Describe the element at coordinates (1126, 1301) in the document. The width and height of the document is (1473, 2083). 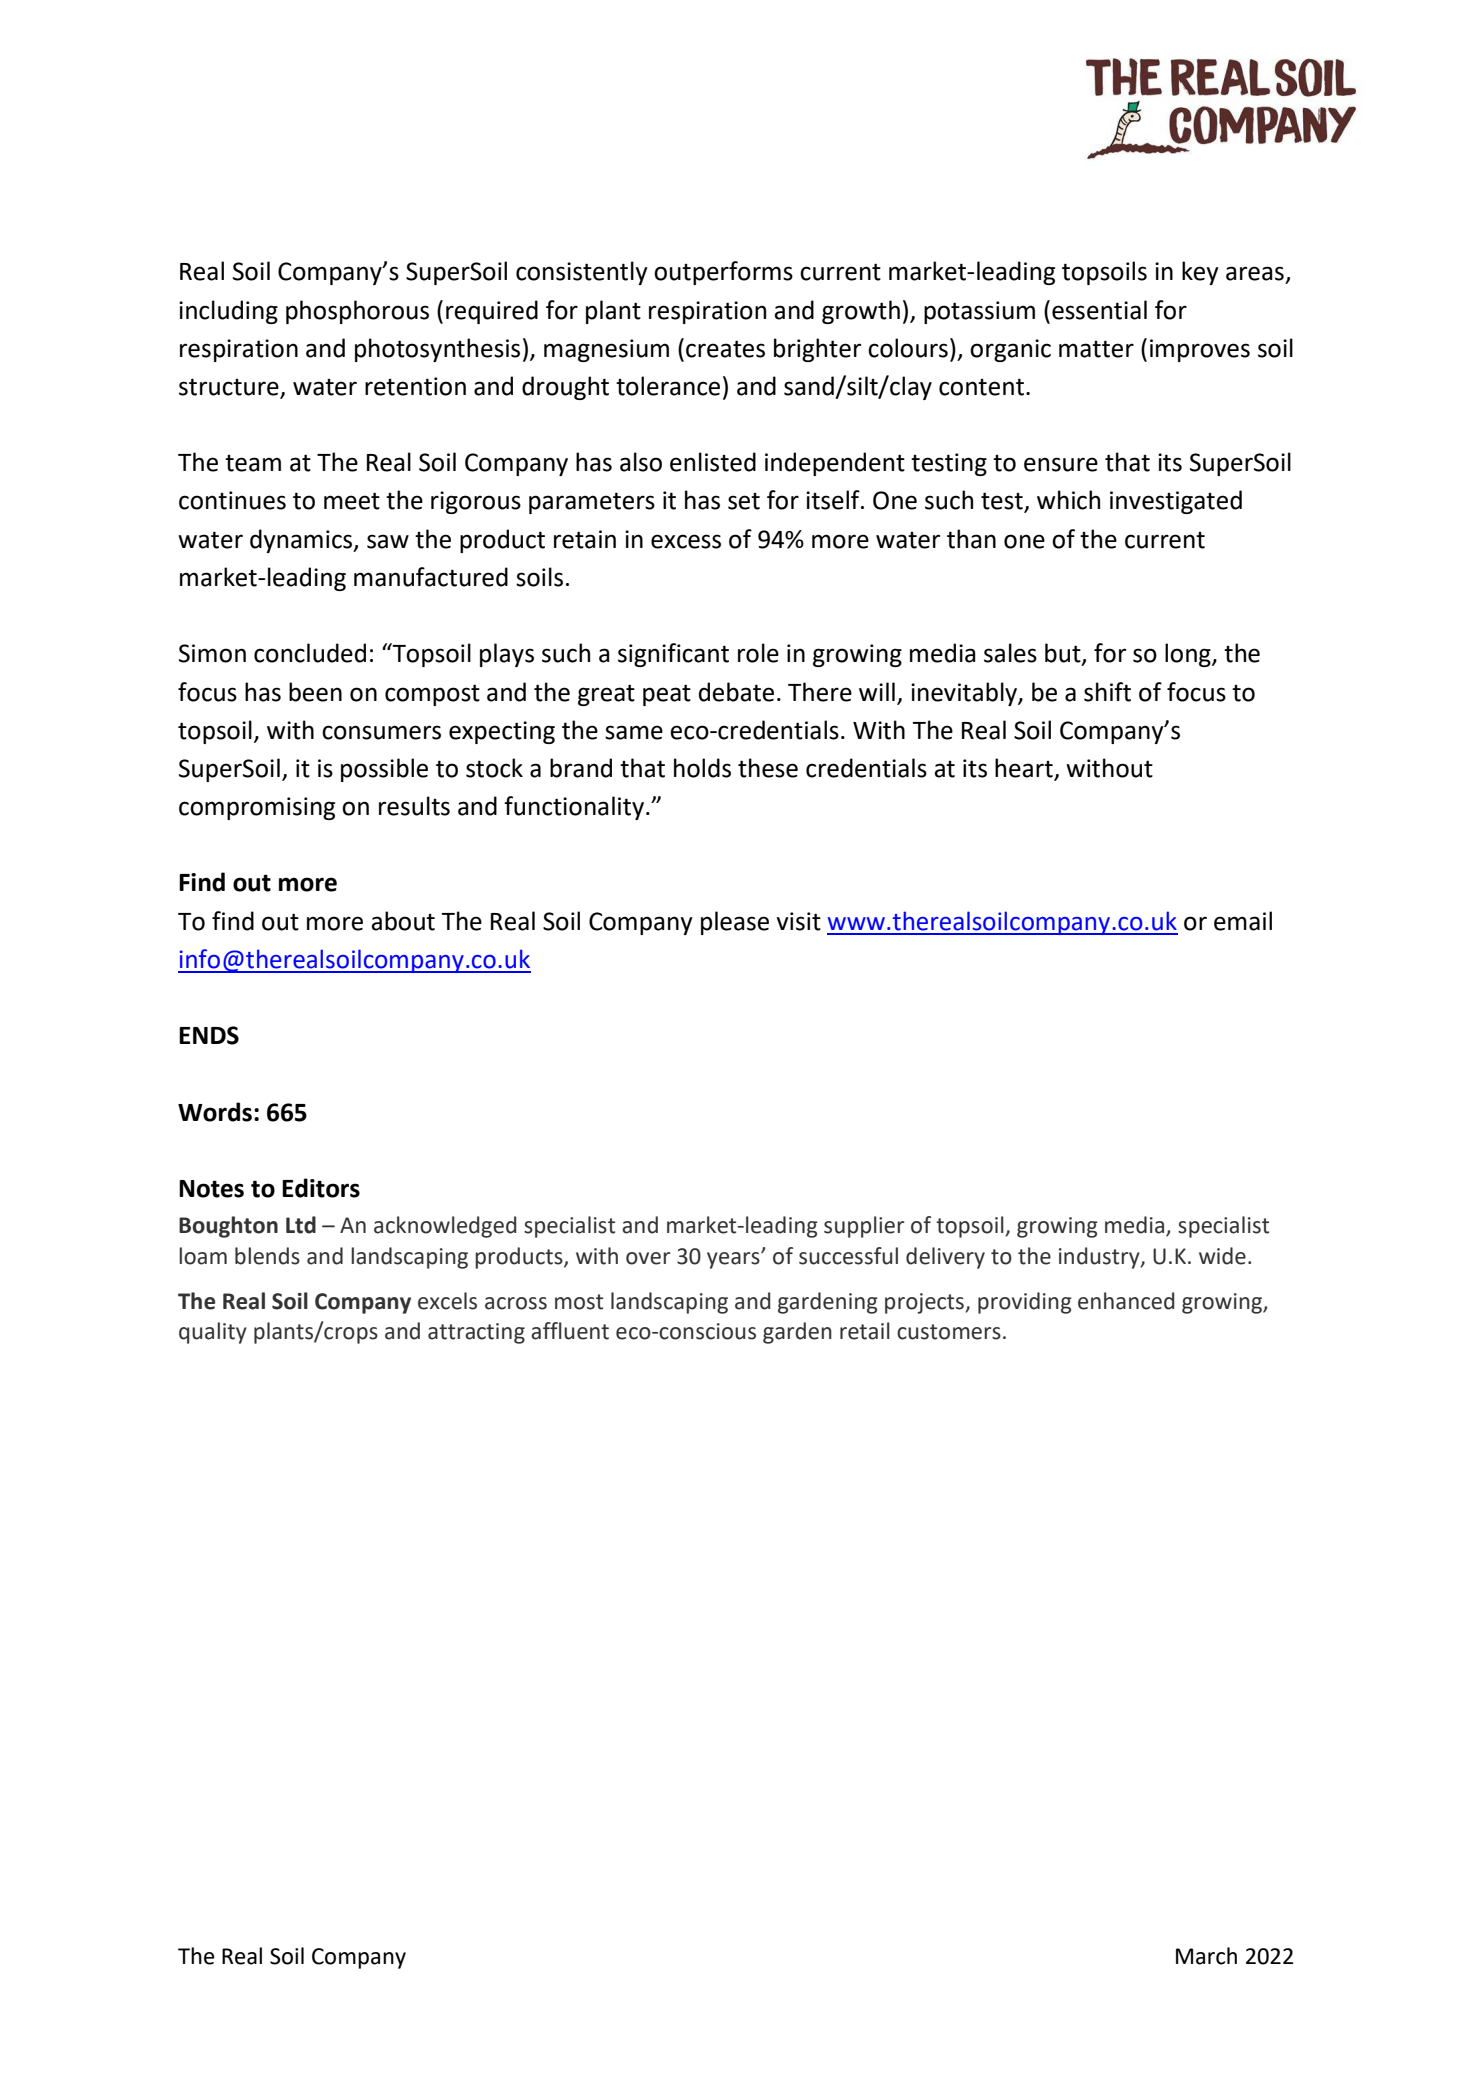
I see `enhanced` at that location.
